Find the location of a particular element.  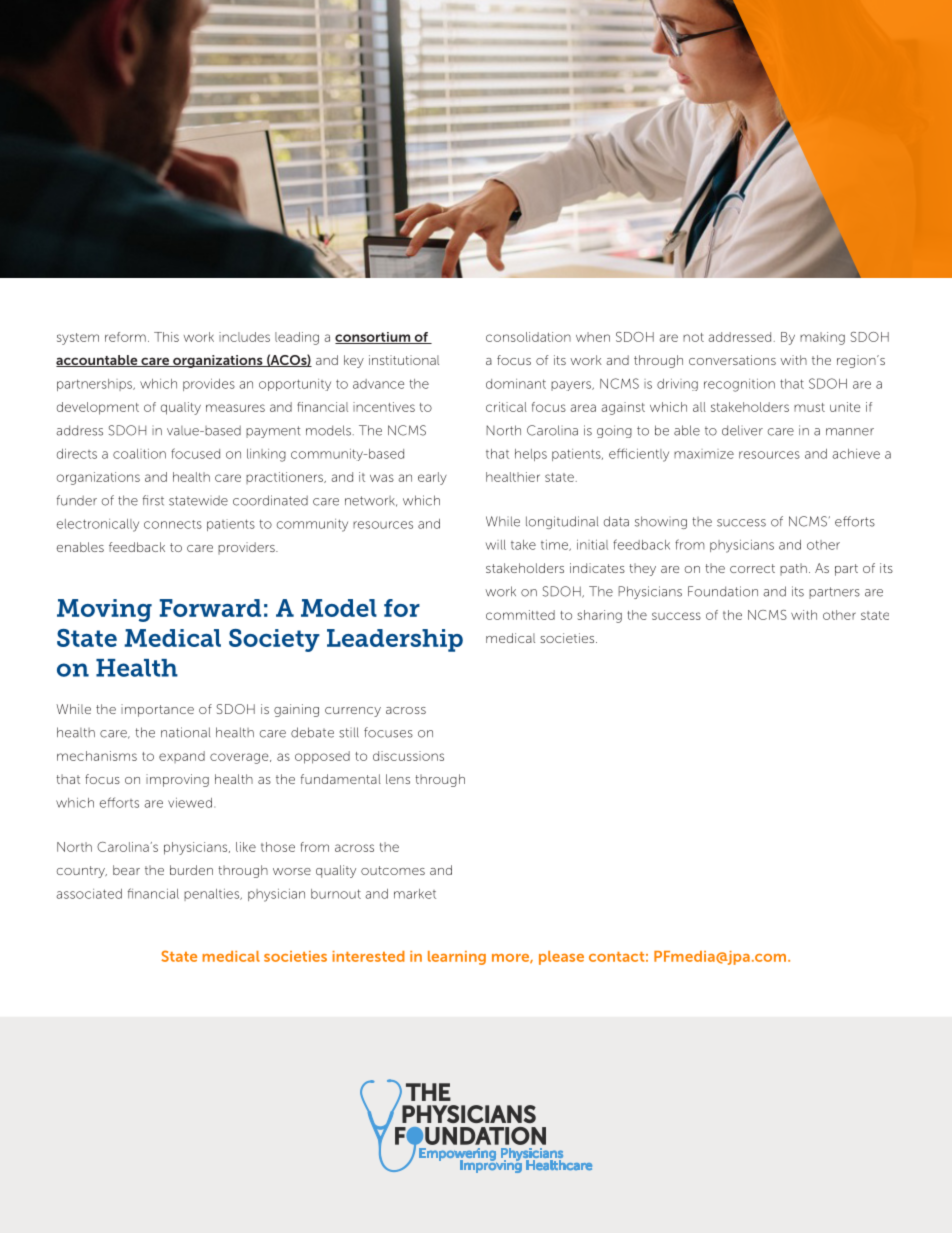

Foundation is located at coordinates (723, 591).
